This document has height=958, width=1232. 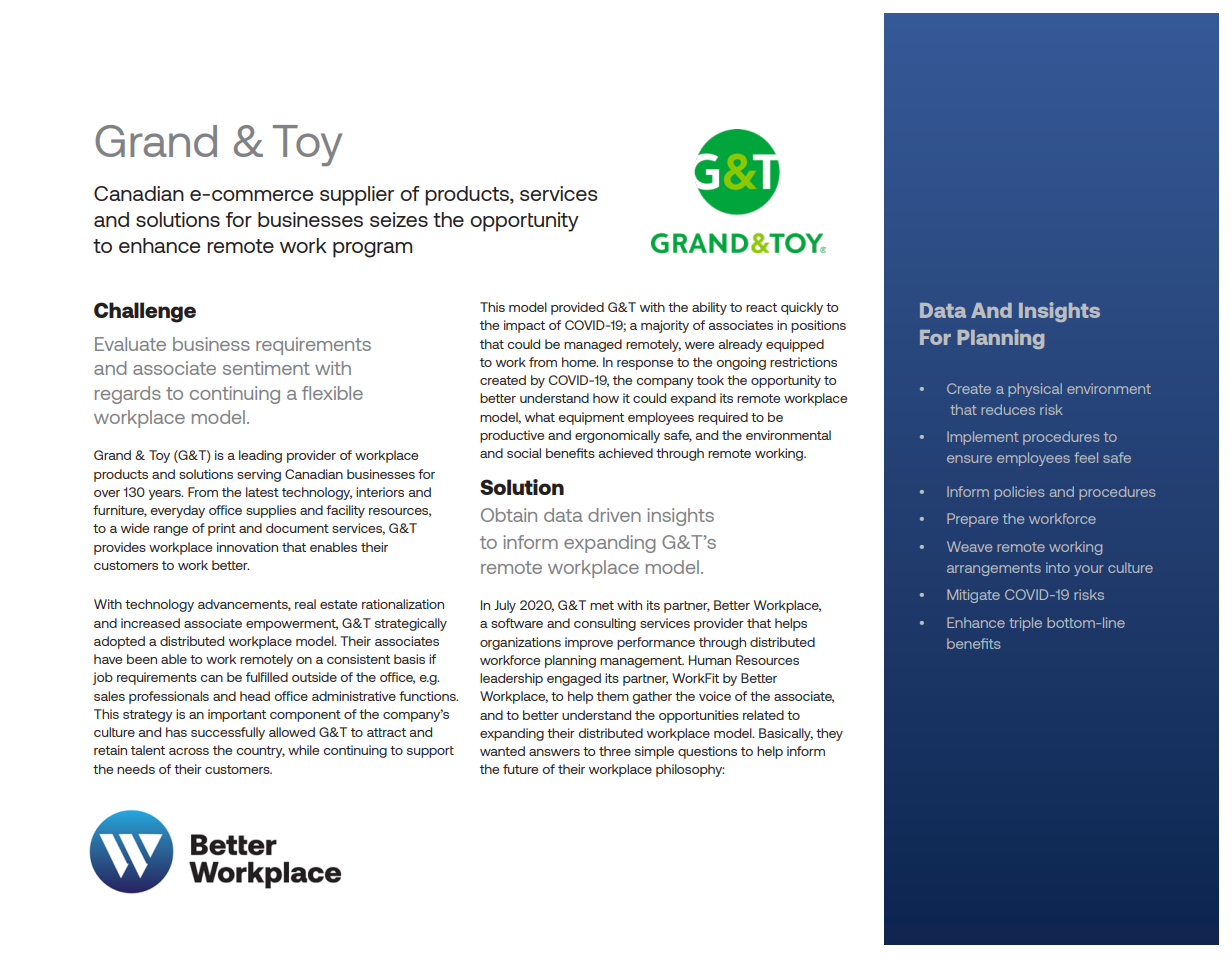 I want to click on achieved, so click(x=626, y=453).
